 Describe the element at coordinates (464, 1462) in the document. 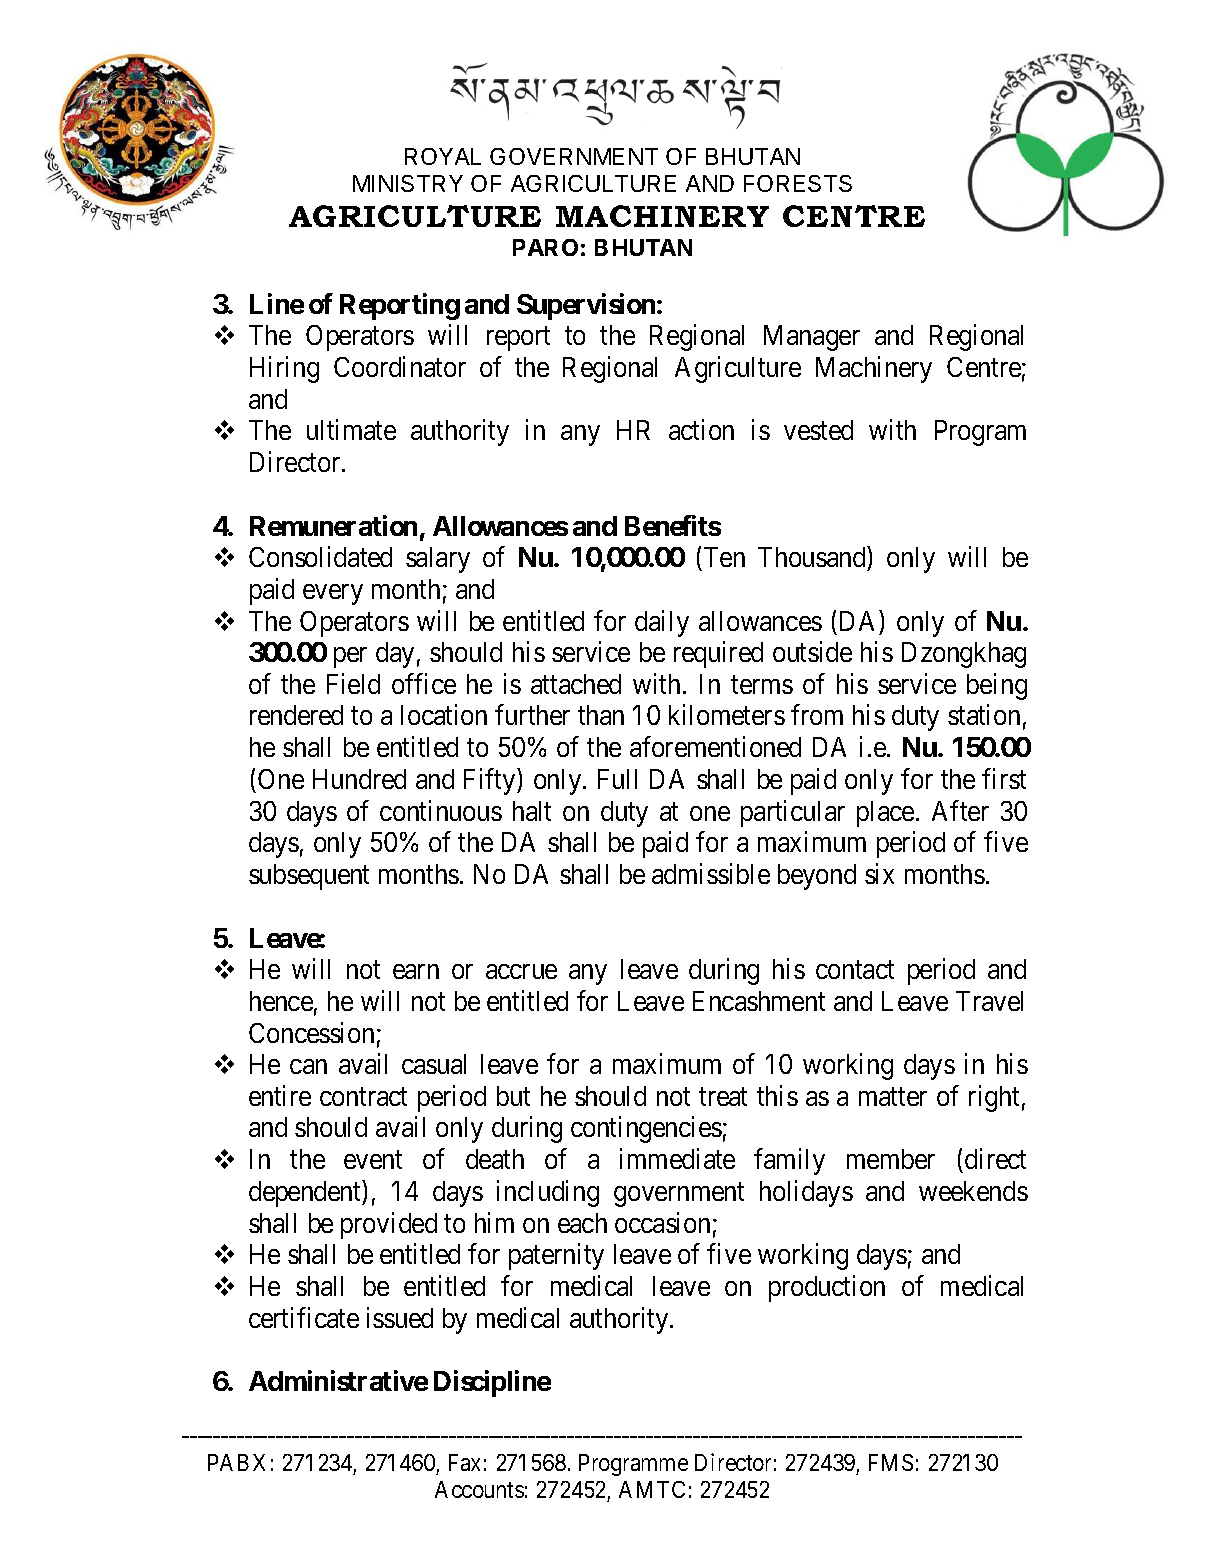

I see `Fax` at that location.
